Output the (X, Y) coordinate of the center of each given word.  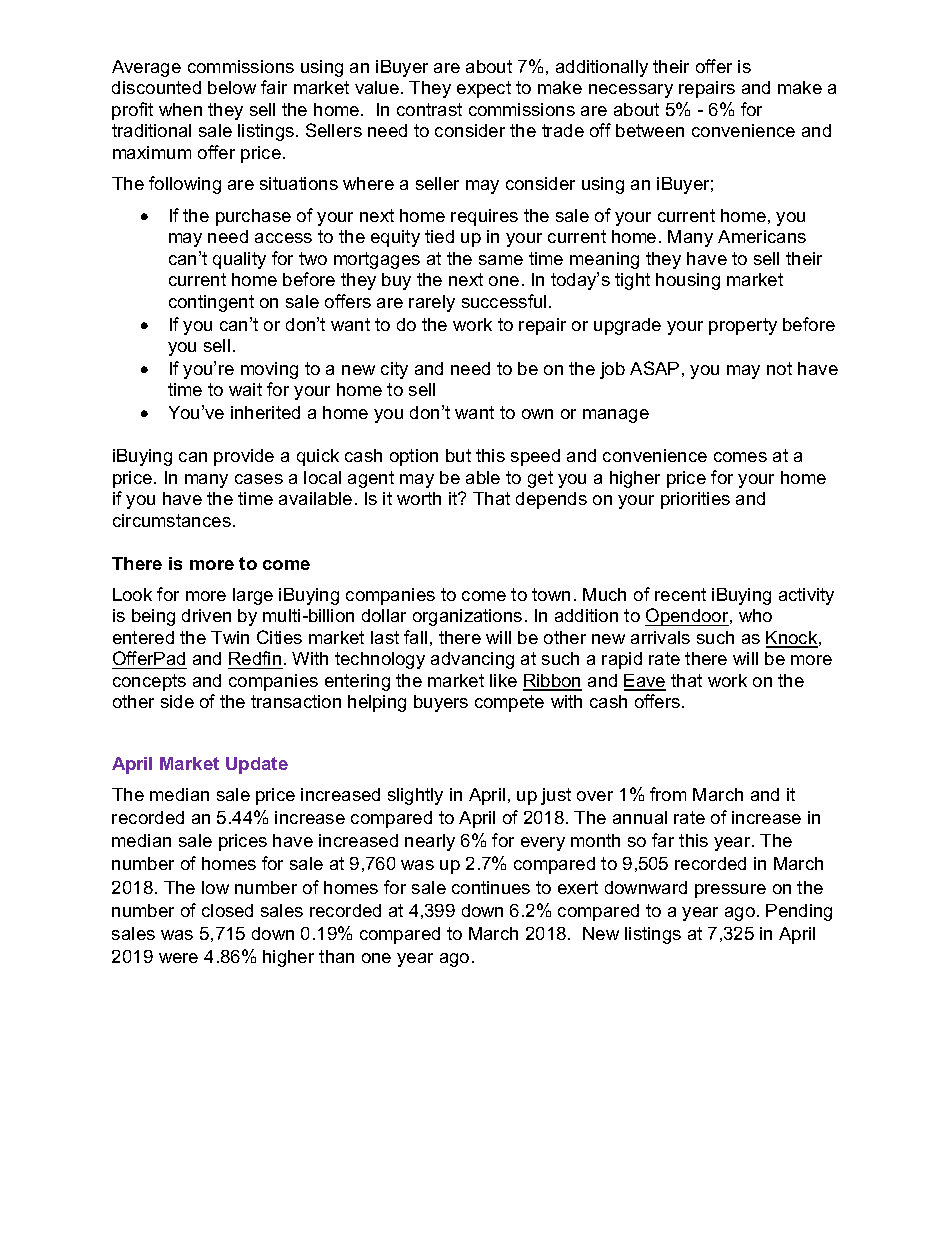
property (743, 326)
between (650, 130)
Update (257, 765)
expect (484, 89)
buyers (441, 703)
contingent (211, 303)
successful (504, 301)
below (232, 87)
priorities (695, 500)
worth (419, 498)
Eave (645, 682)
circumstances (172, 520)
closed (227, 910)
